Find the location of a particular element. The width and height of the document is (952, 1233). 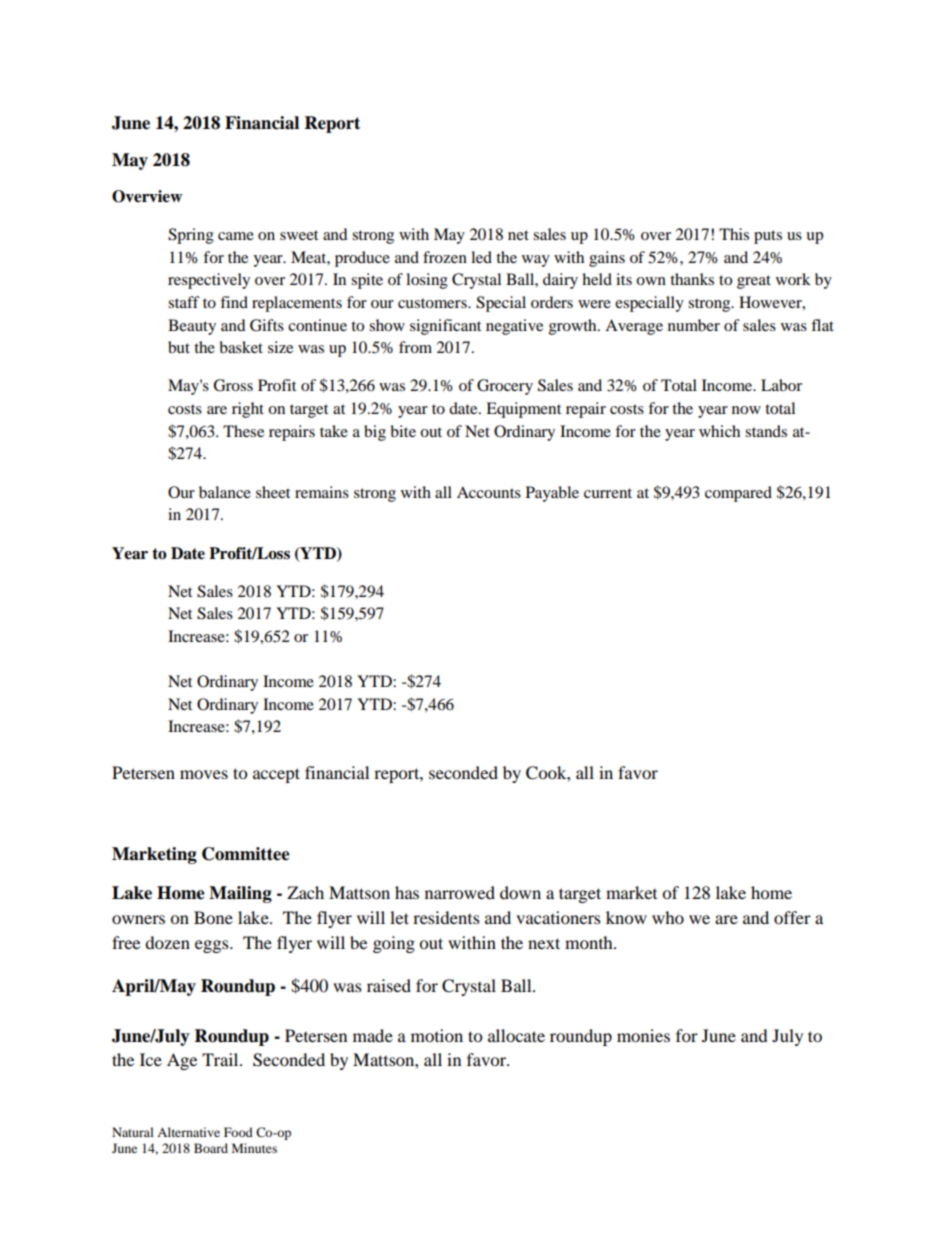

motion is located at coordinates (437, 1035).
